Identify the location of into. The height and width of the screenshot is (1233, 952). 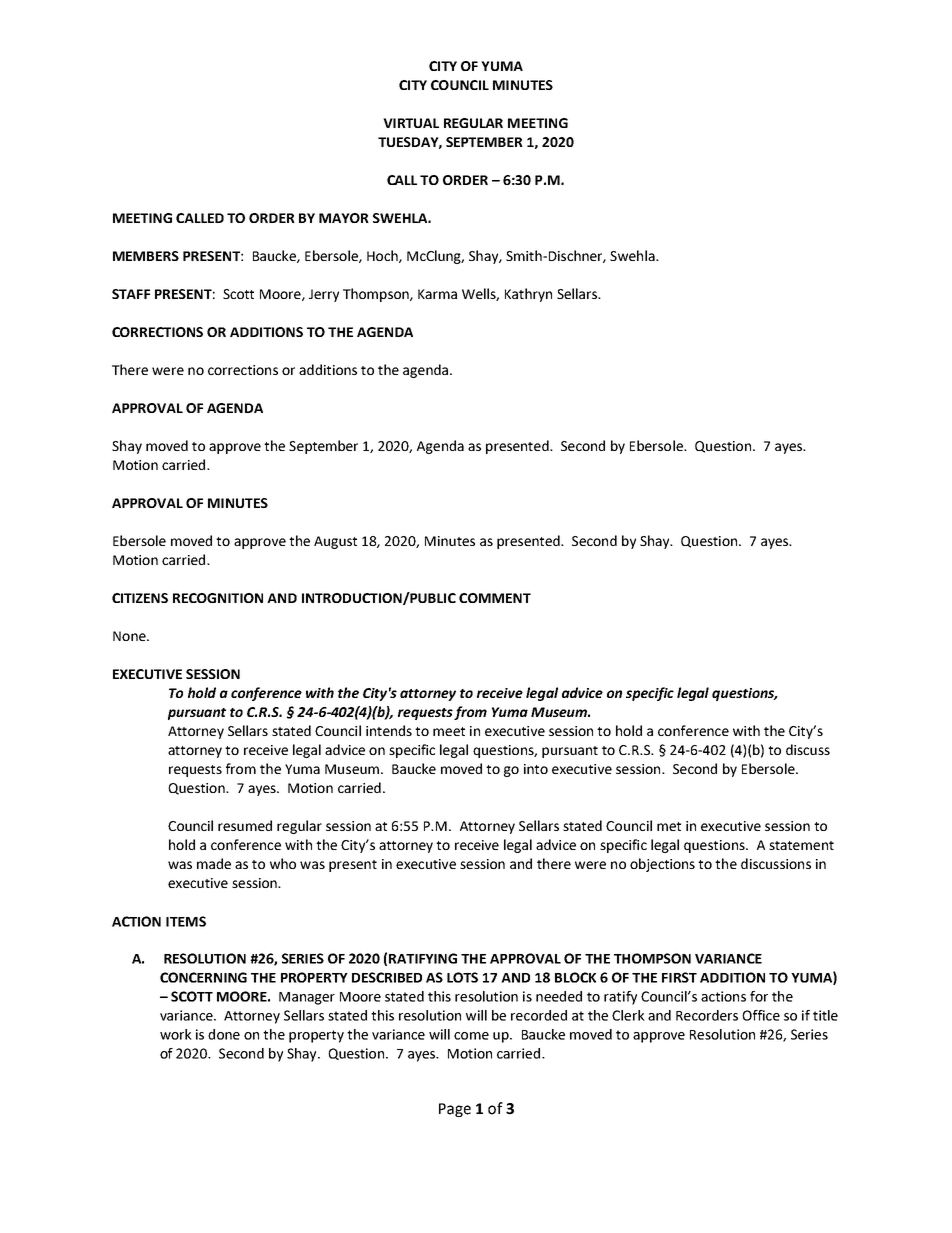
(536, 769).
